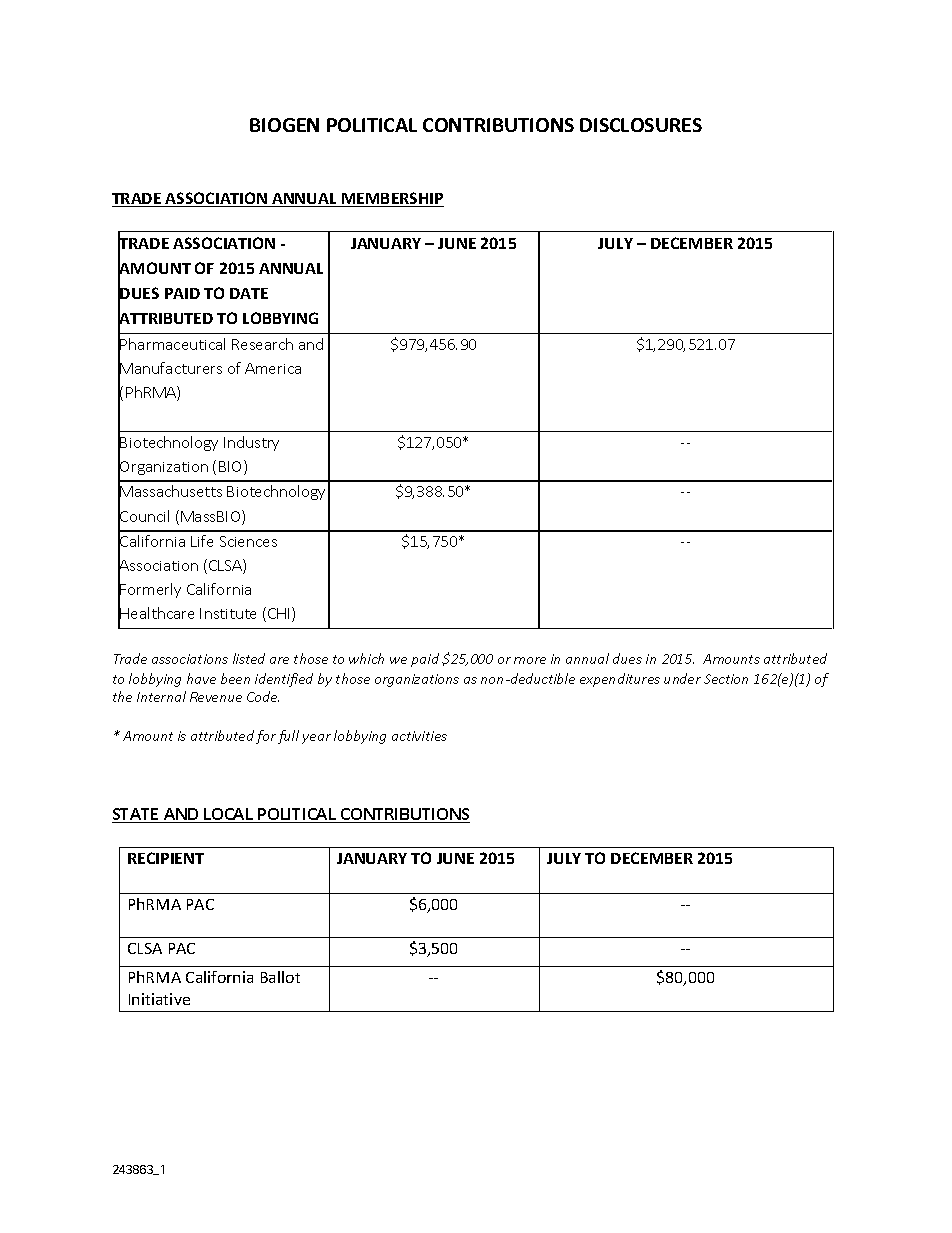 This screenshot has height=1233, width=952. I want to click on BIOGEN, so click(284, 125).
